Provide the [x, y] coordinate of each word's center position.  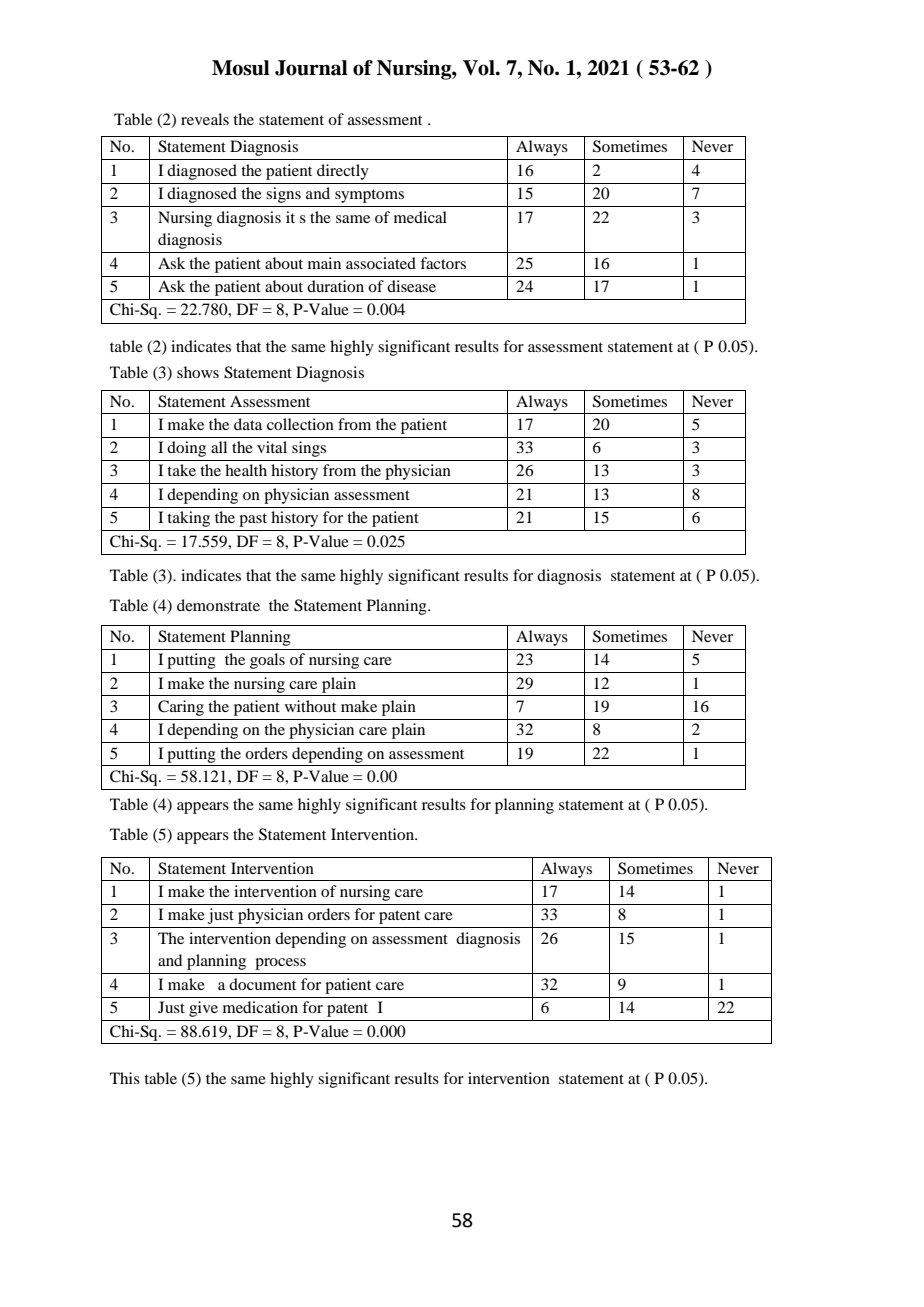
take [181, 470]
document [262, 984]
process [280, 964]
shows [198, 372]
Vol [480, 68]
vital [272, 447]
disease [411, 286]
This [125, 1078]
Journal [311, 68]
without [310, 706]
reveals [205, 119]
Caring [181, 708]
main [324, 263]
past [253, 520]
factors [443, 263]
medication [260, 1007]
